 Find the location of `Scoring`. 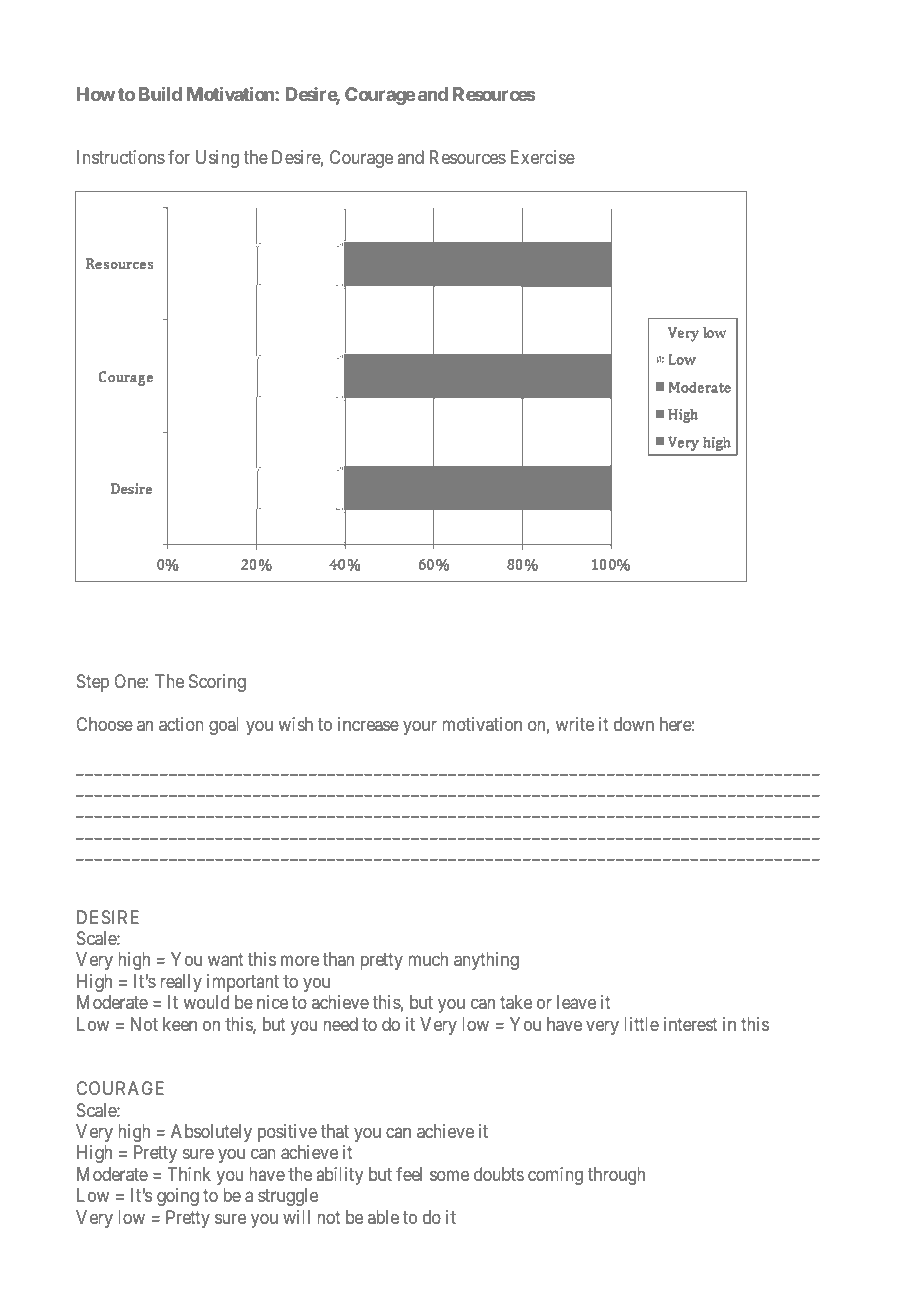

Scoring is located at coordinates (217, 683).
